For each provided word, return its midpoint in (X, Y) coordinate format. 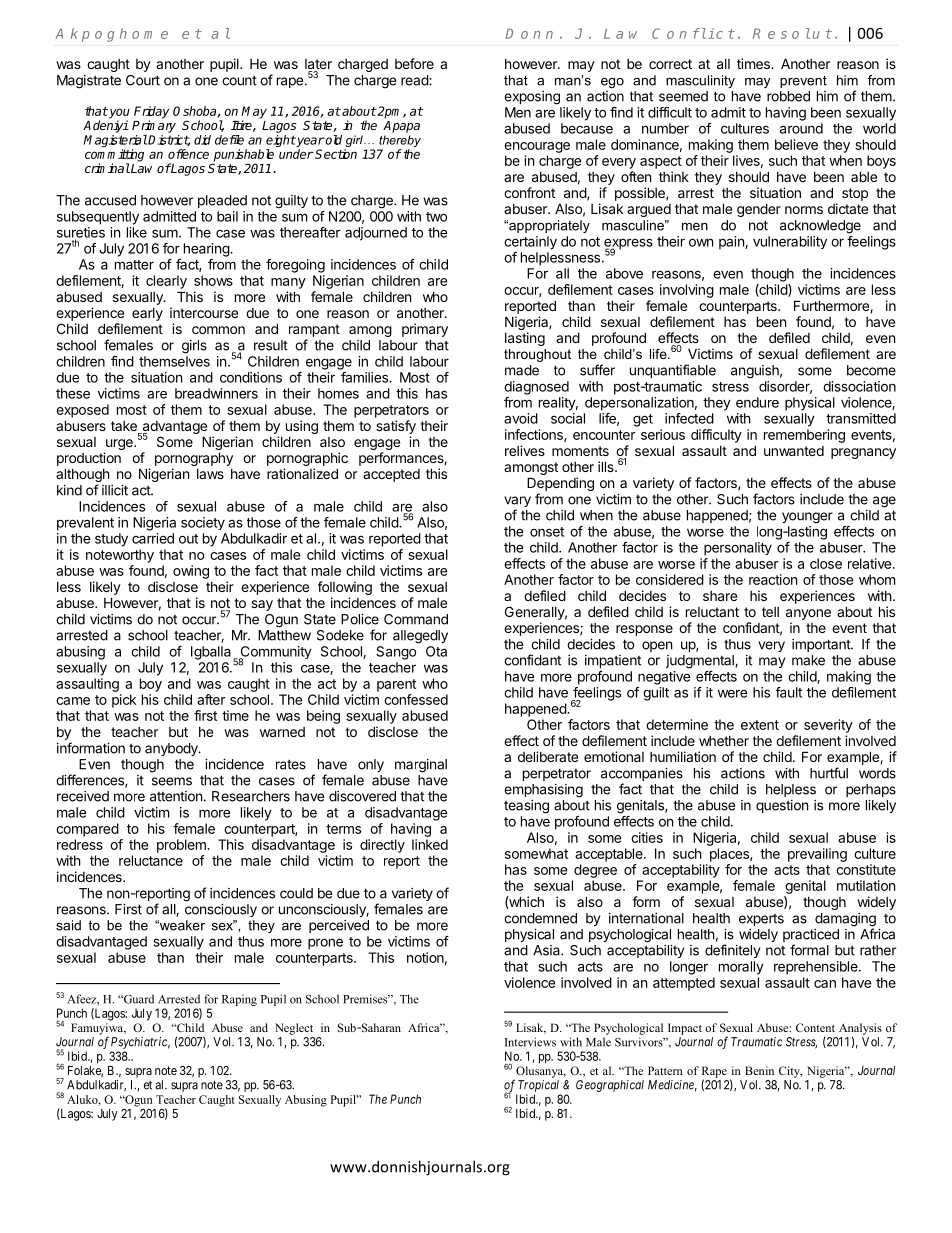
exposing (532, 98)
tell (770, 612)
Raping (239, 1000)
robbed (788, 96)
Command (416, 619)
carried (153, 538)
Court (143, 80)
